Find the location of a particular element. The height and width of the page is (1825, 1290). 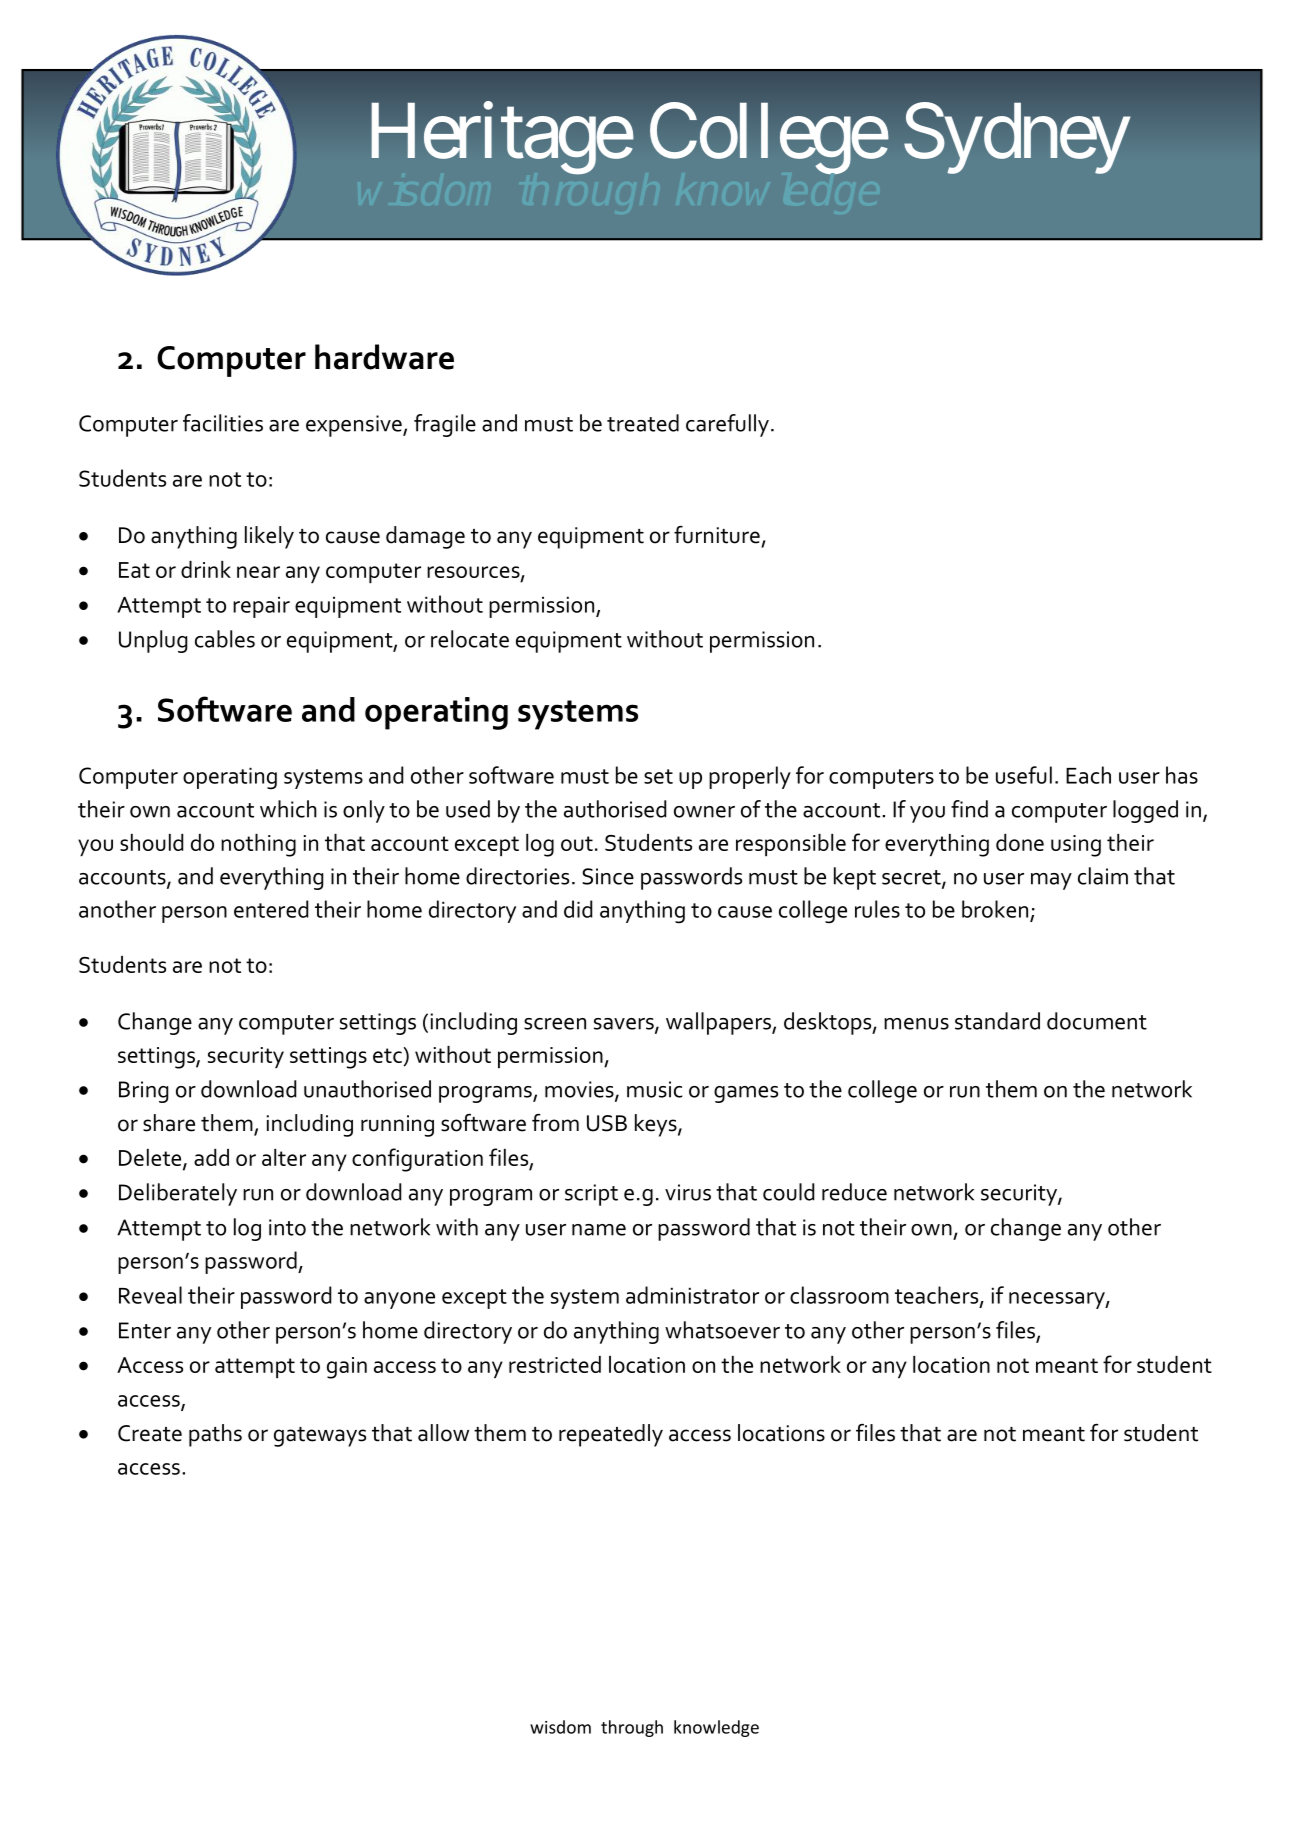

furniture is located at coordinates (717, 535).
